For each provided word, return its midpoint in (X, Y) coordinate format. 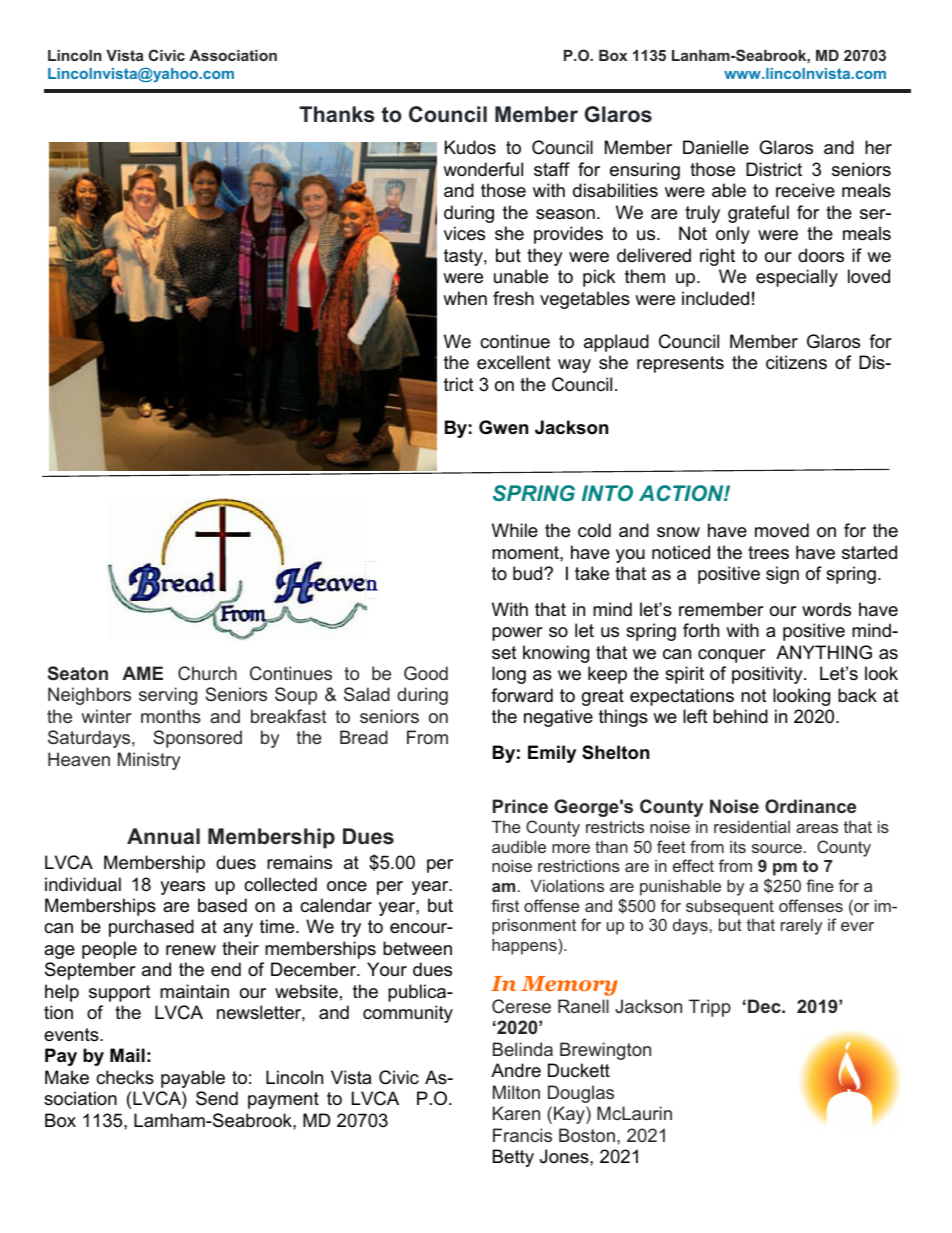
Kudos (470, 147)
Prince (520, 806)
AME (142, 673)
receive (805, 190)
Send (217, 1098)
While (515, 530)
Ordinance (810, 806)
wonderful (483, 169)
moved (782, 530)
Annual (163, 836)
